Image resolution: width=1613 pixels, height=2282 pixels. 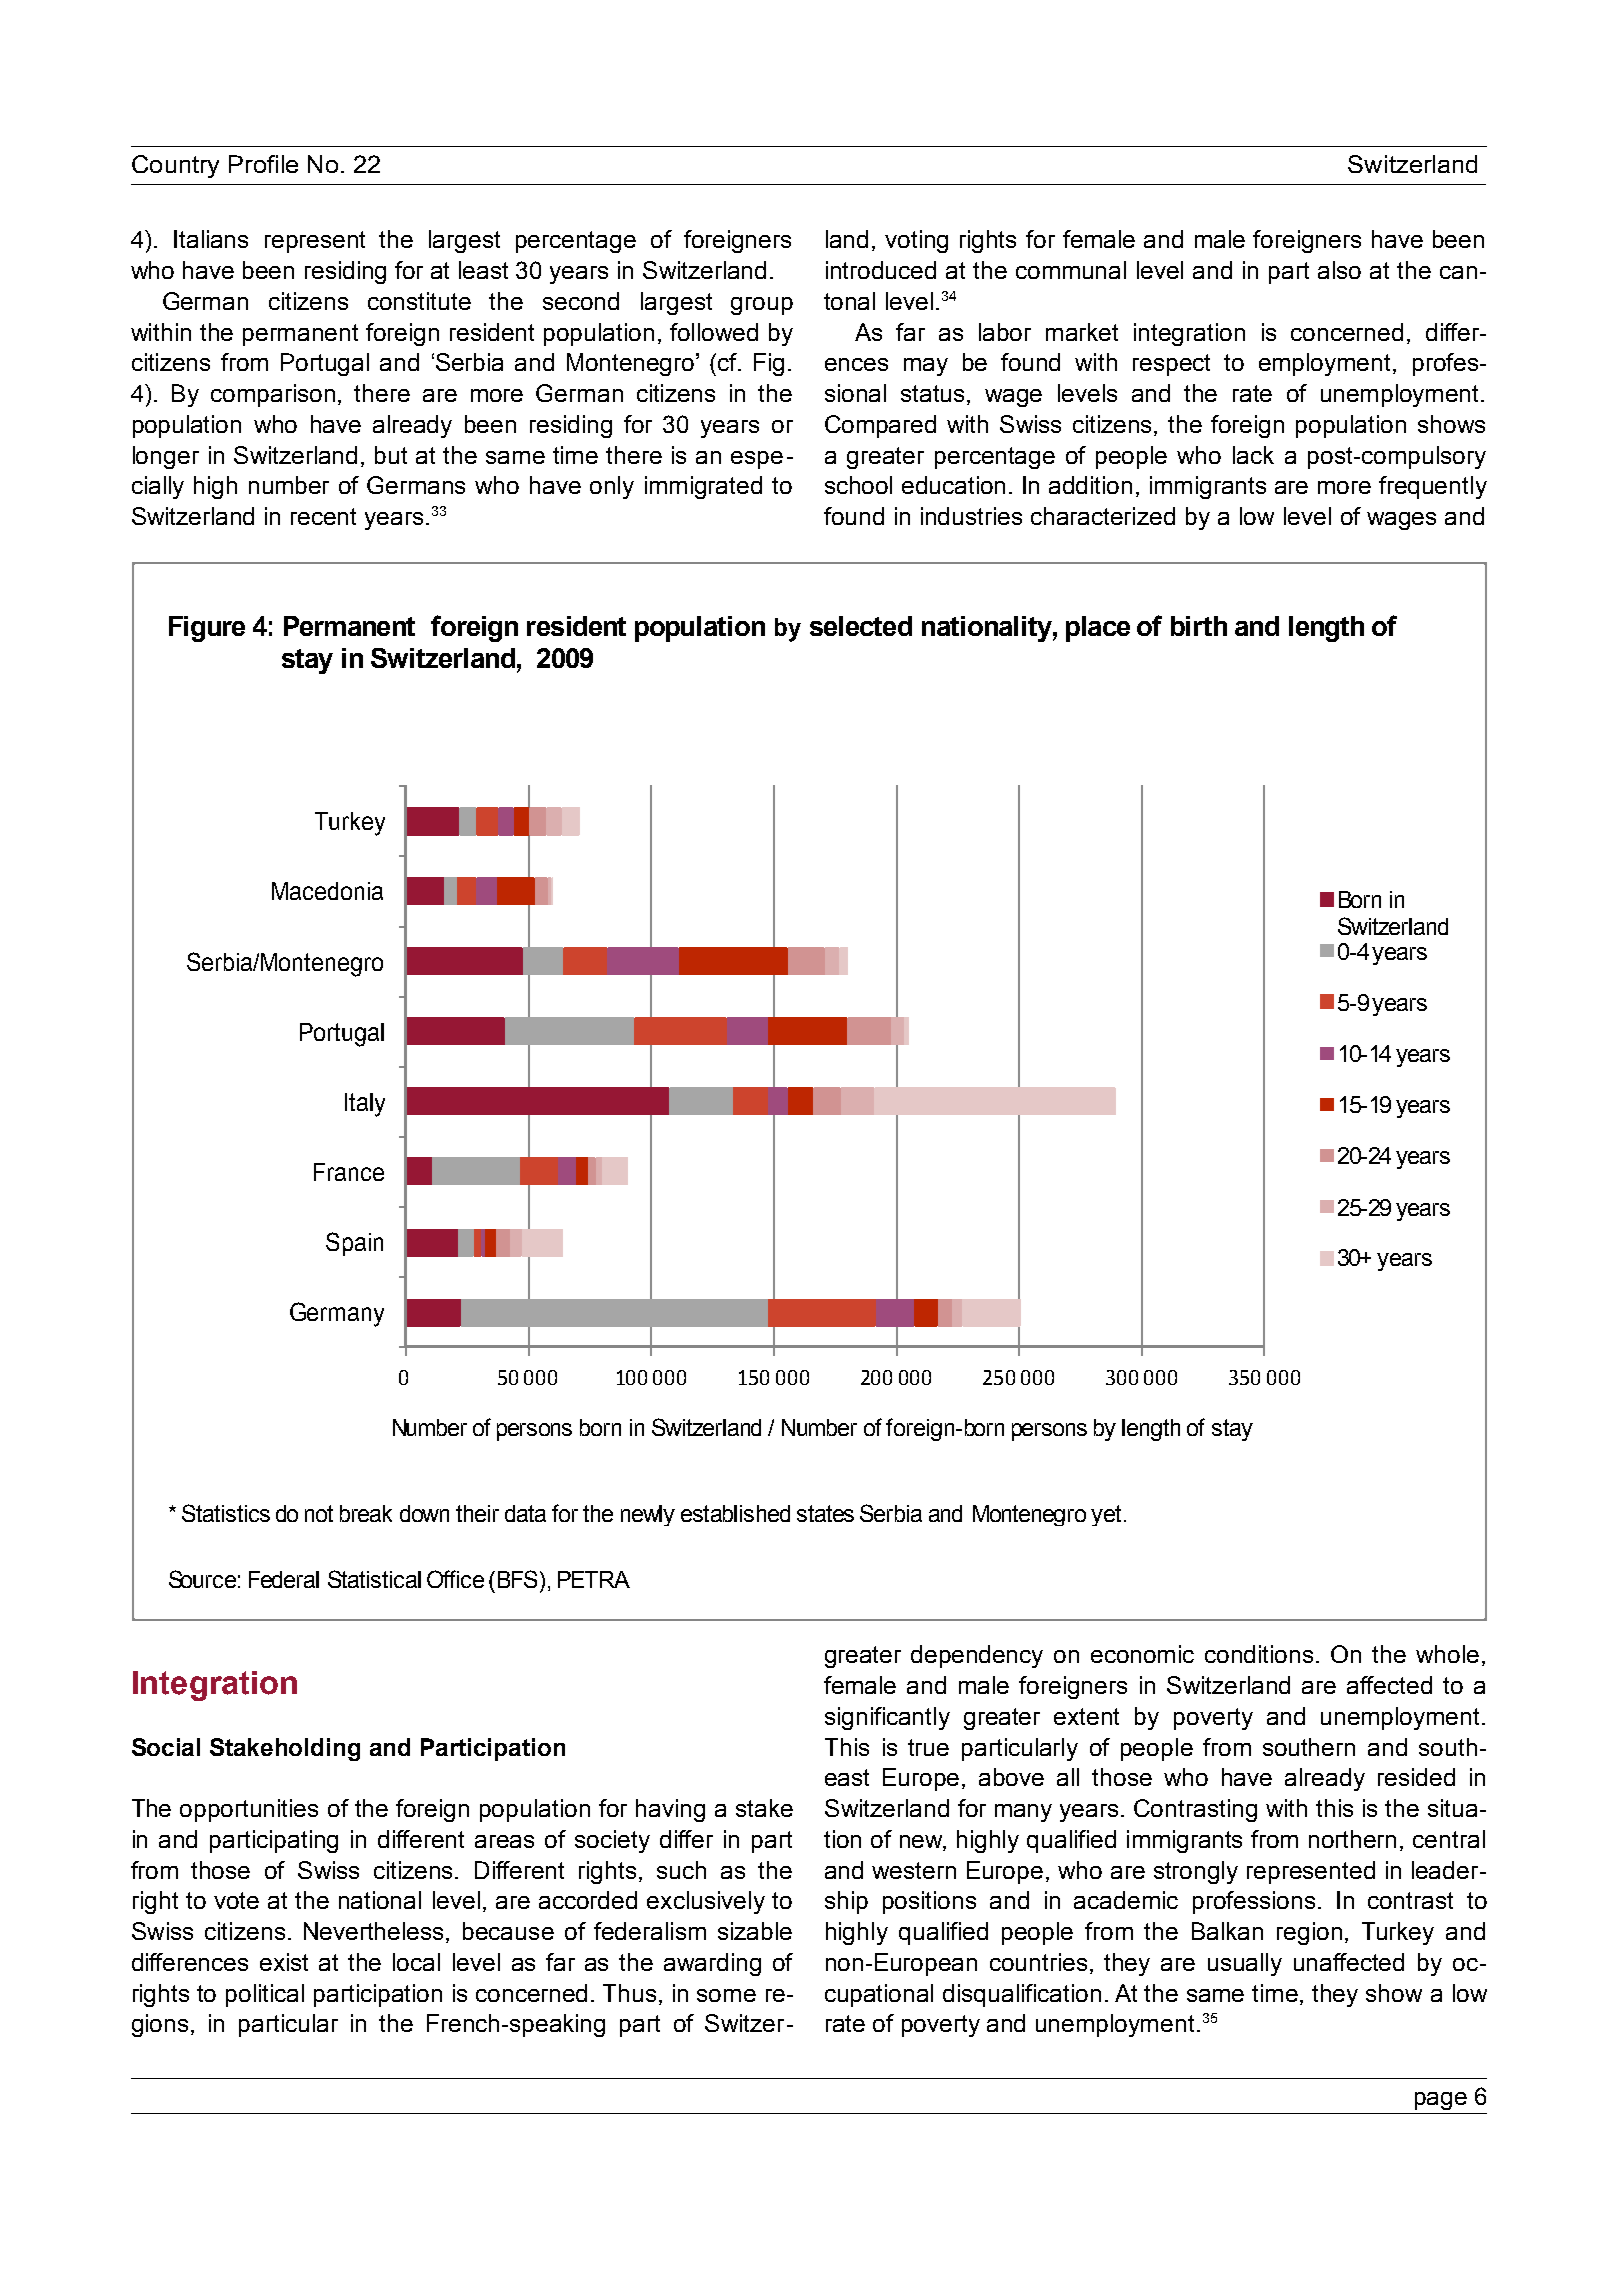 I want to click on Italy, so click(x=365, y=1105).
